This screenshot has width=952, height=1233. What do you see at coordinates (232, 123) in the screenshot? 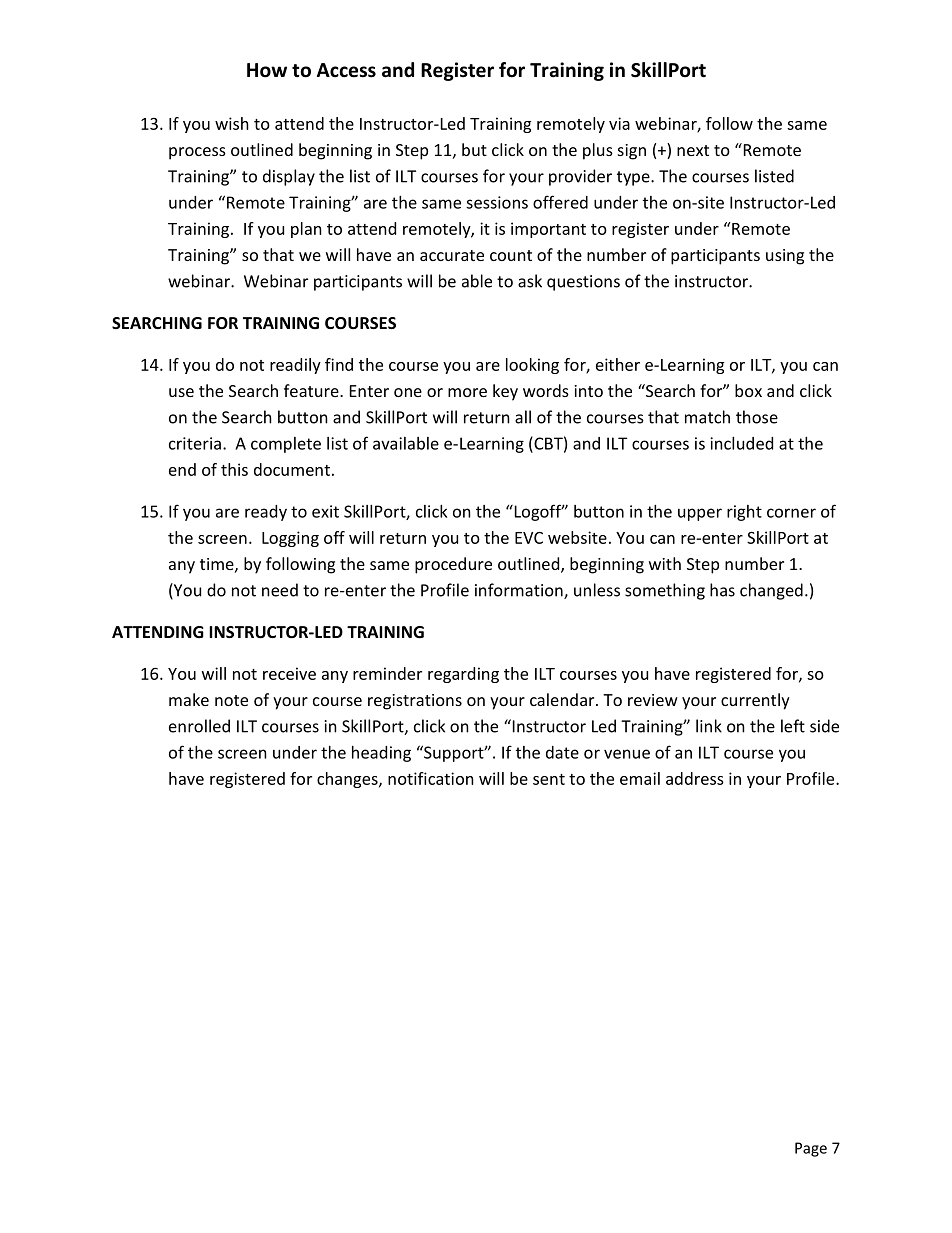
I see `wish` at bounding box center [232, 123].
